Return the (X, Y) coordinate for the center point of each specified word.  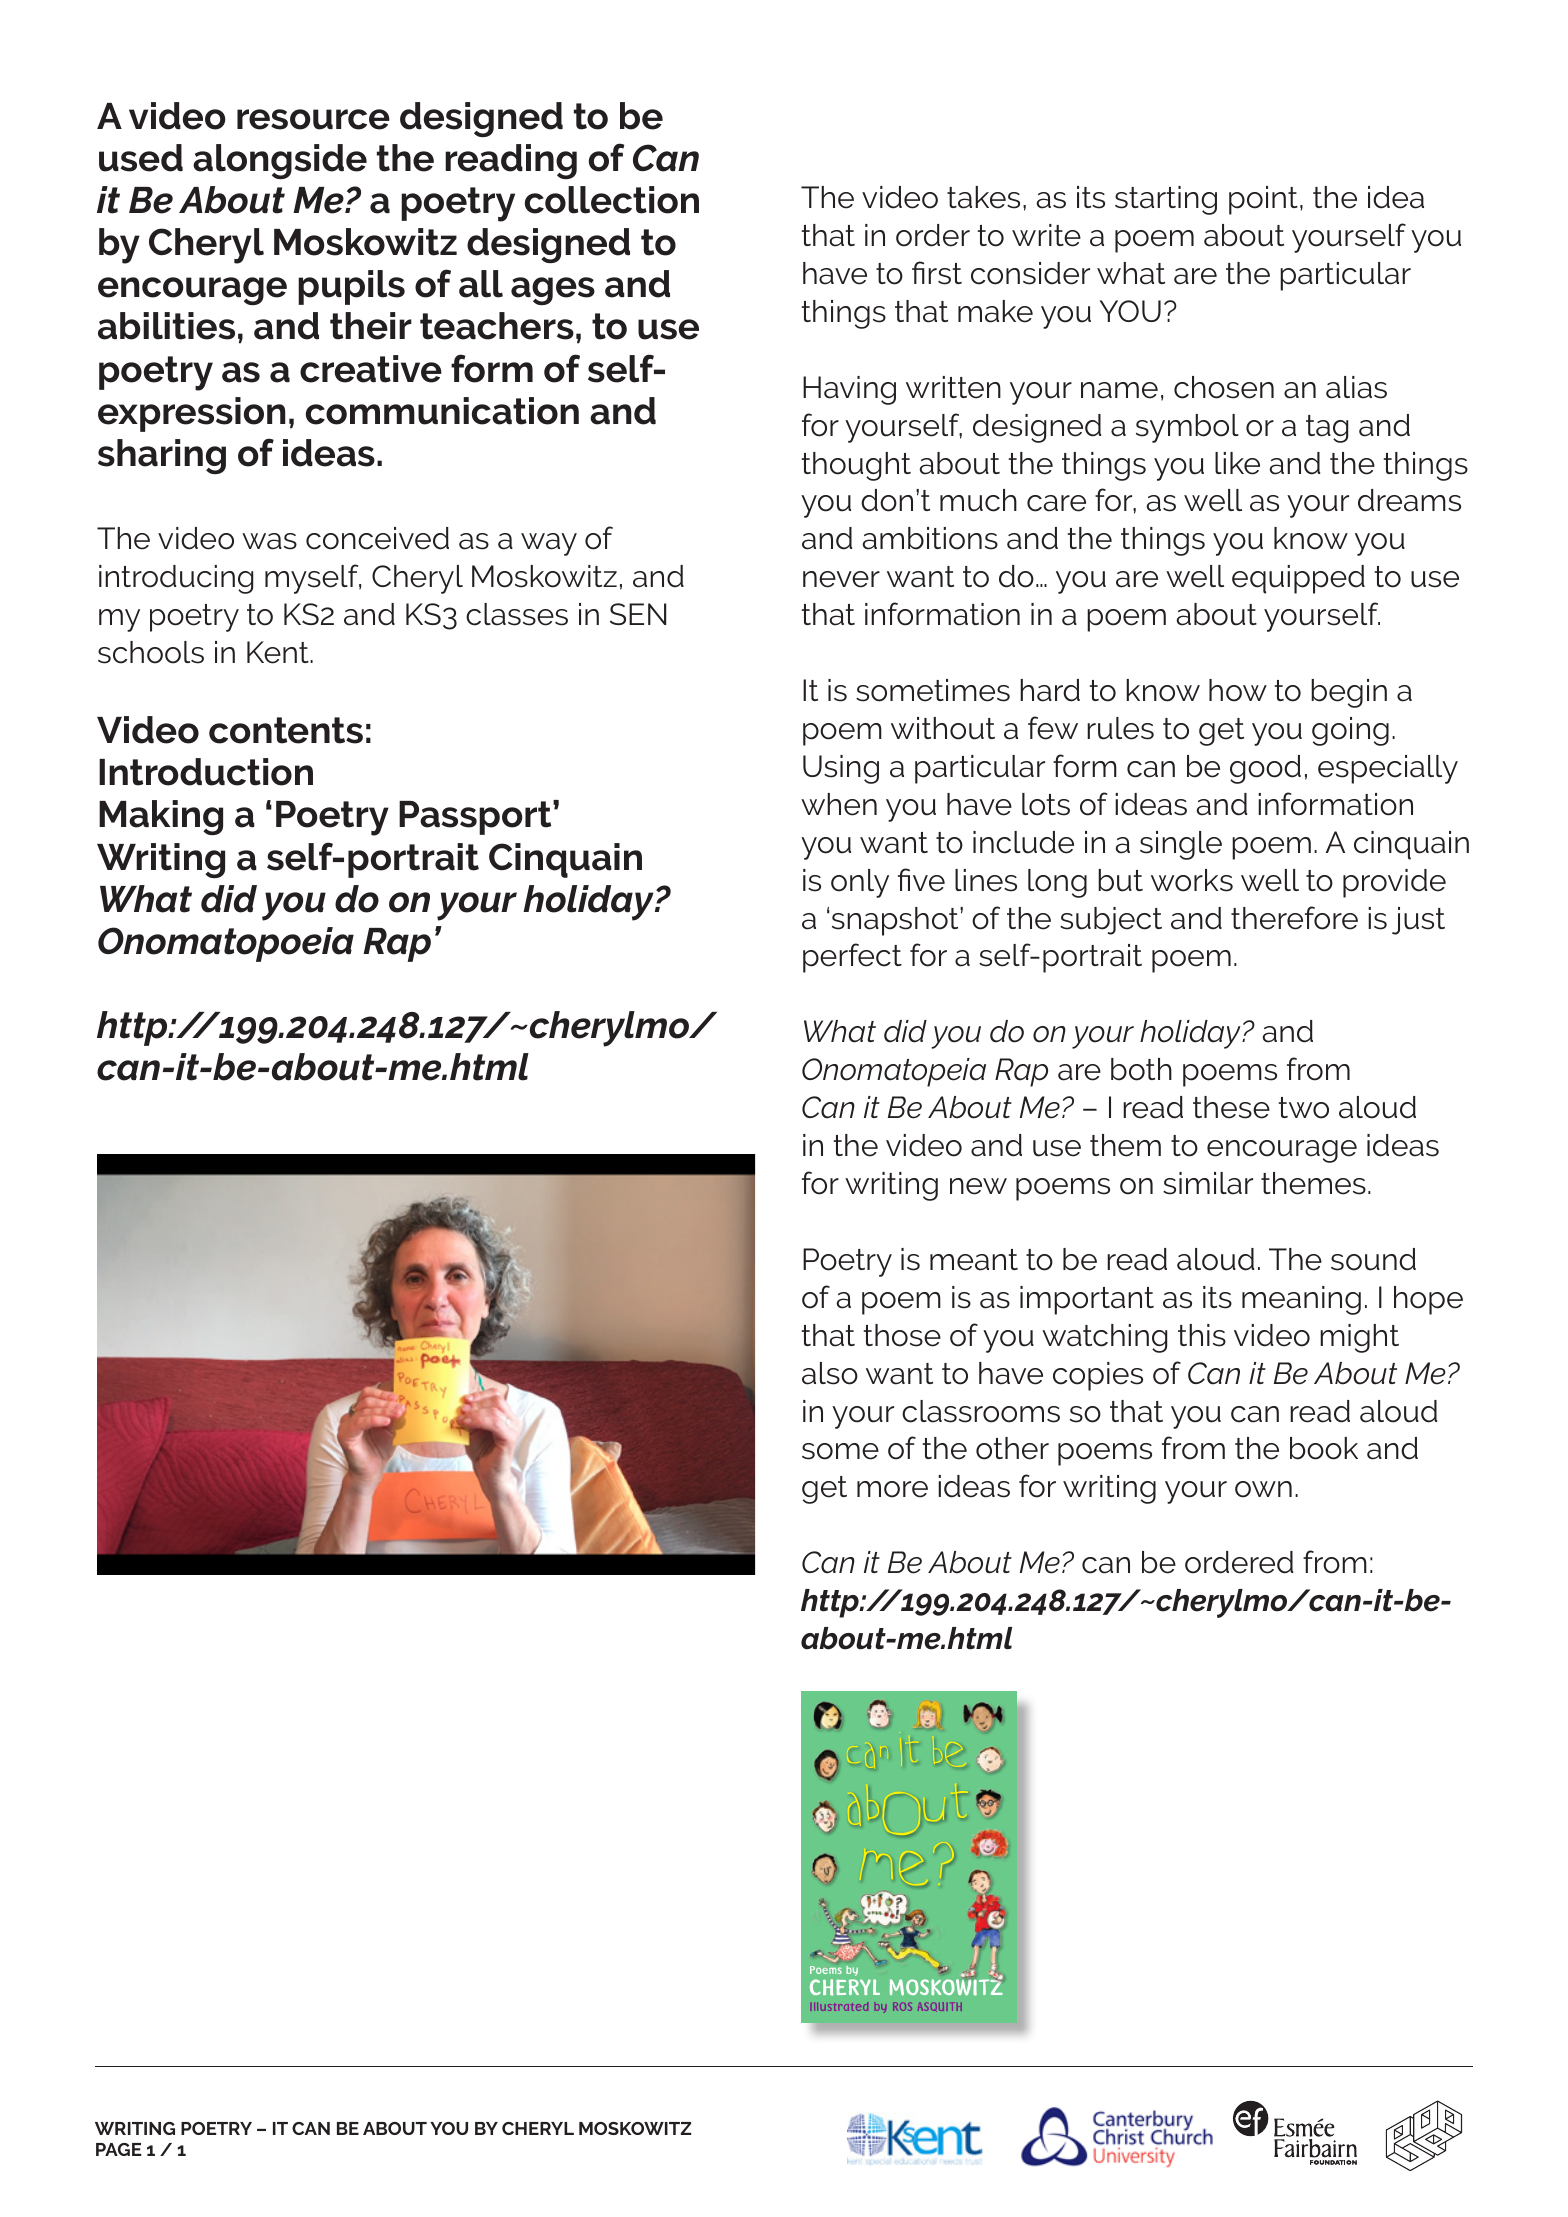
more (892, 1489)
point (1263, 200)
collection (612, 200)
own (1263, 1489)
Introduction (206, 772)
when (839, 804)
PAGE (118, 2149)
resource (313, 119)
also (830, 1373)
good (1265, 769)
